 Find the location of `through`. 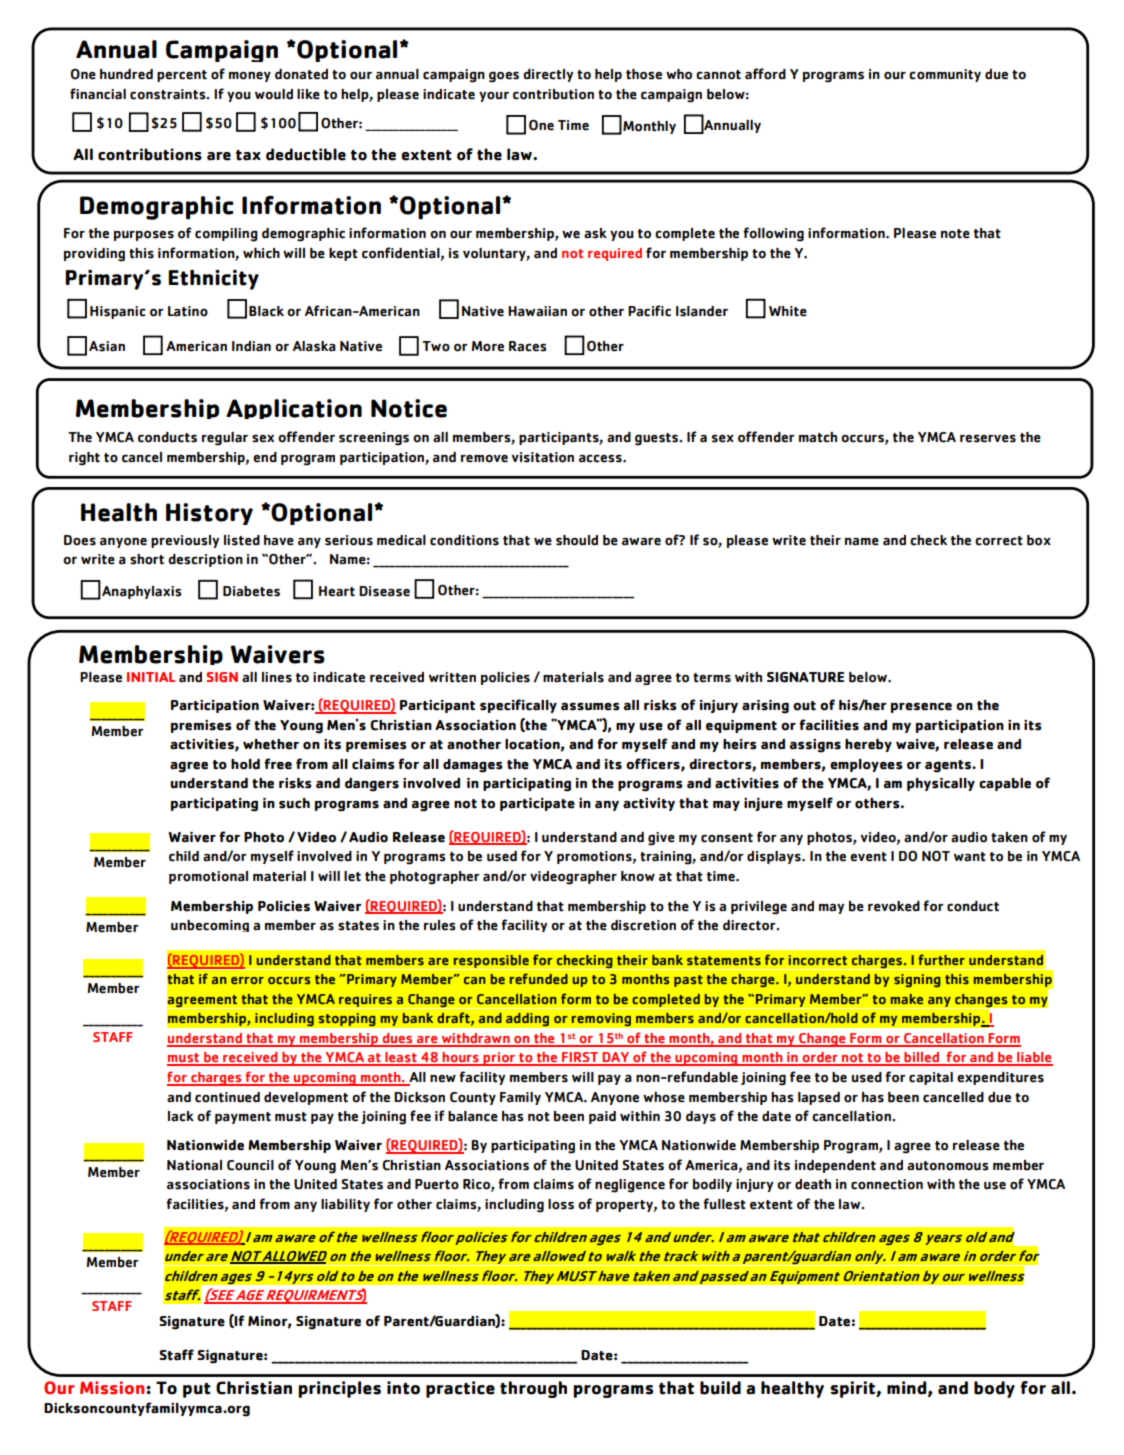

through is located at coordinates (533, 1389).
